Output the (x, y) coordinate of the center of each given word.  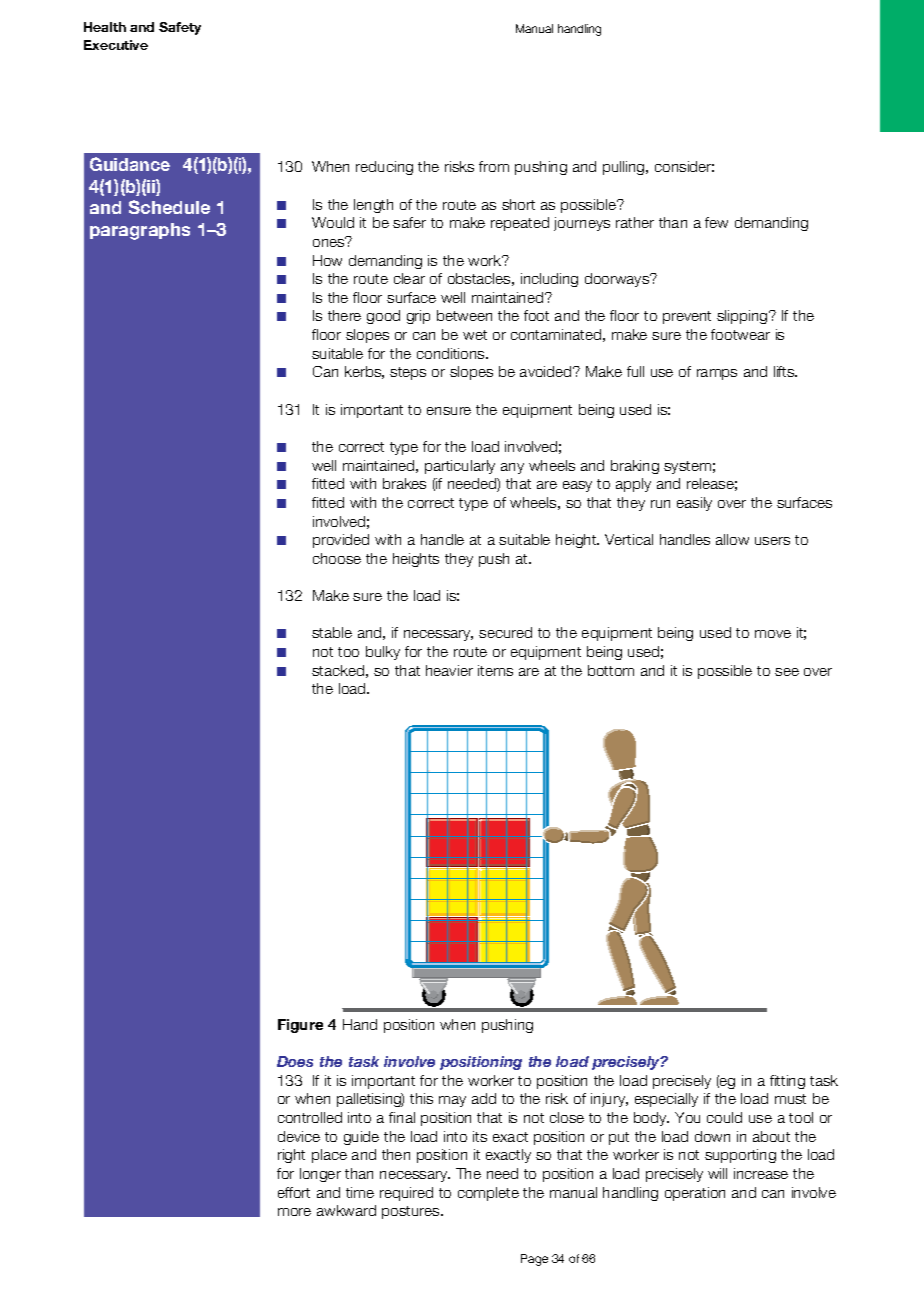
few (716, 222)
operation (695, 1194)
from (494, 166)
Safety (180, 28)
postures (412, 1212)
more (294, 1212)
